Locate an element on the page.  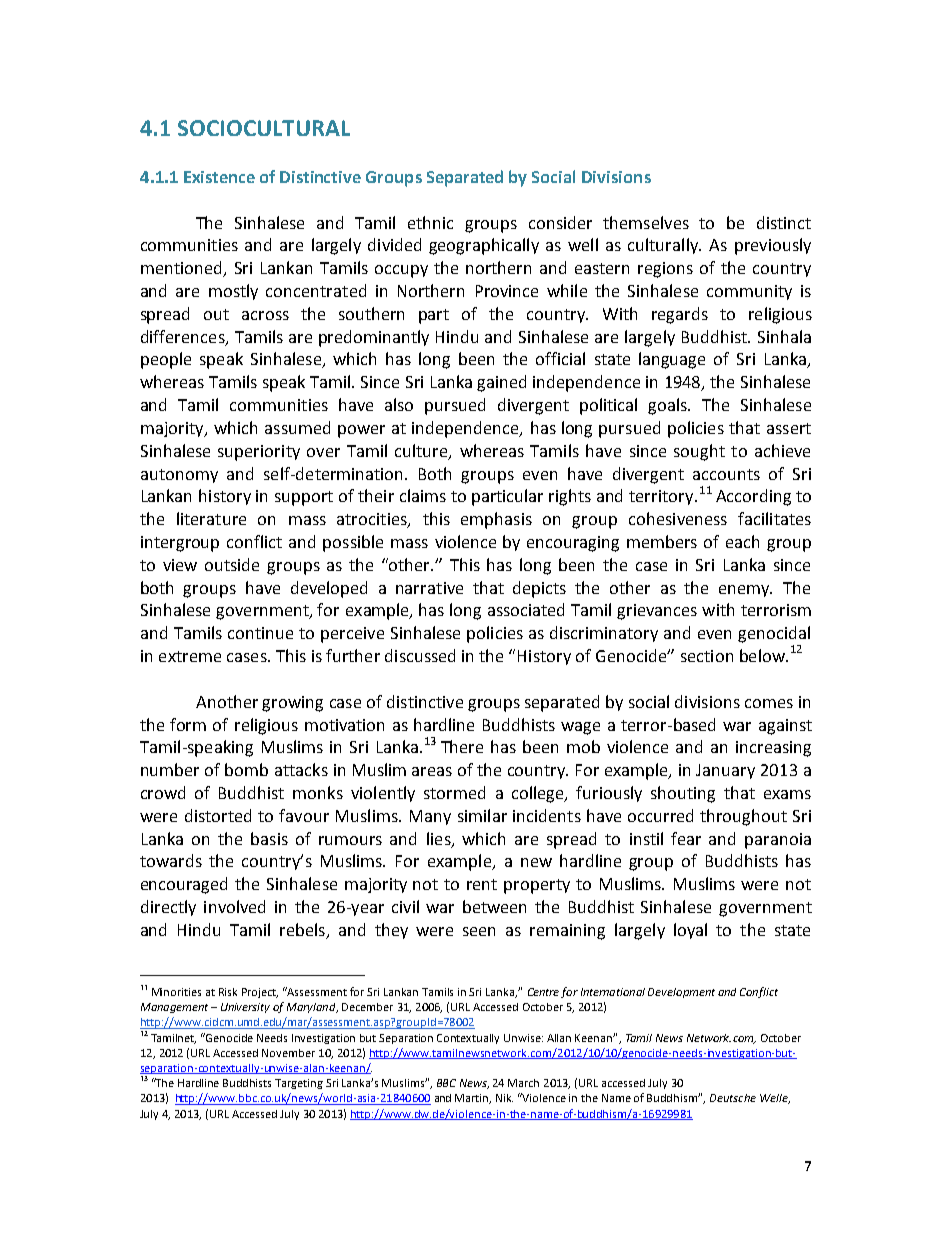
also is located at coordinates (399, 404).
